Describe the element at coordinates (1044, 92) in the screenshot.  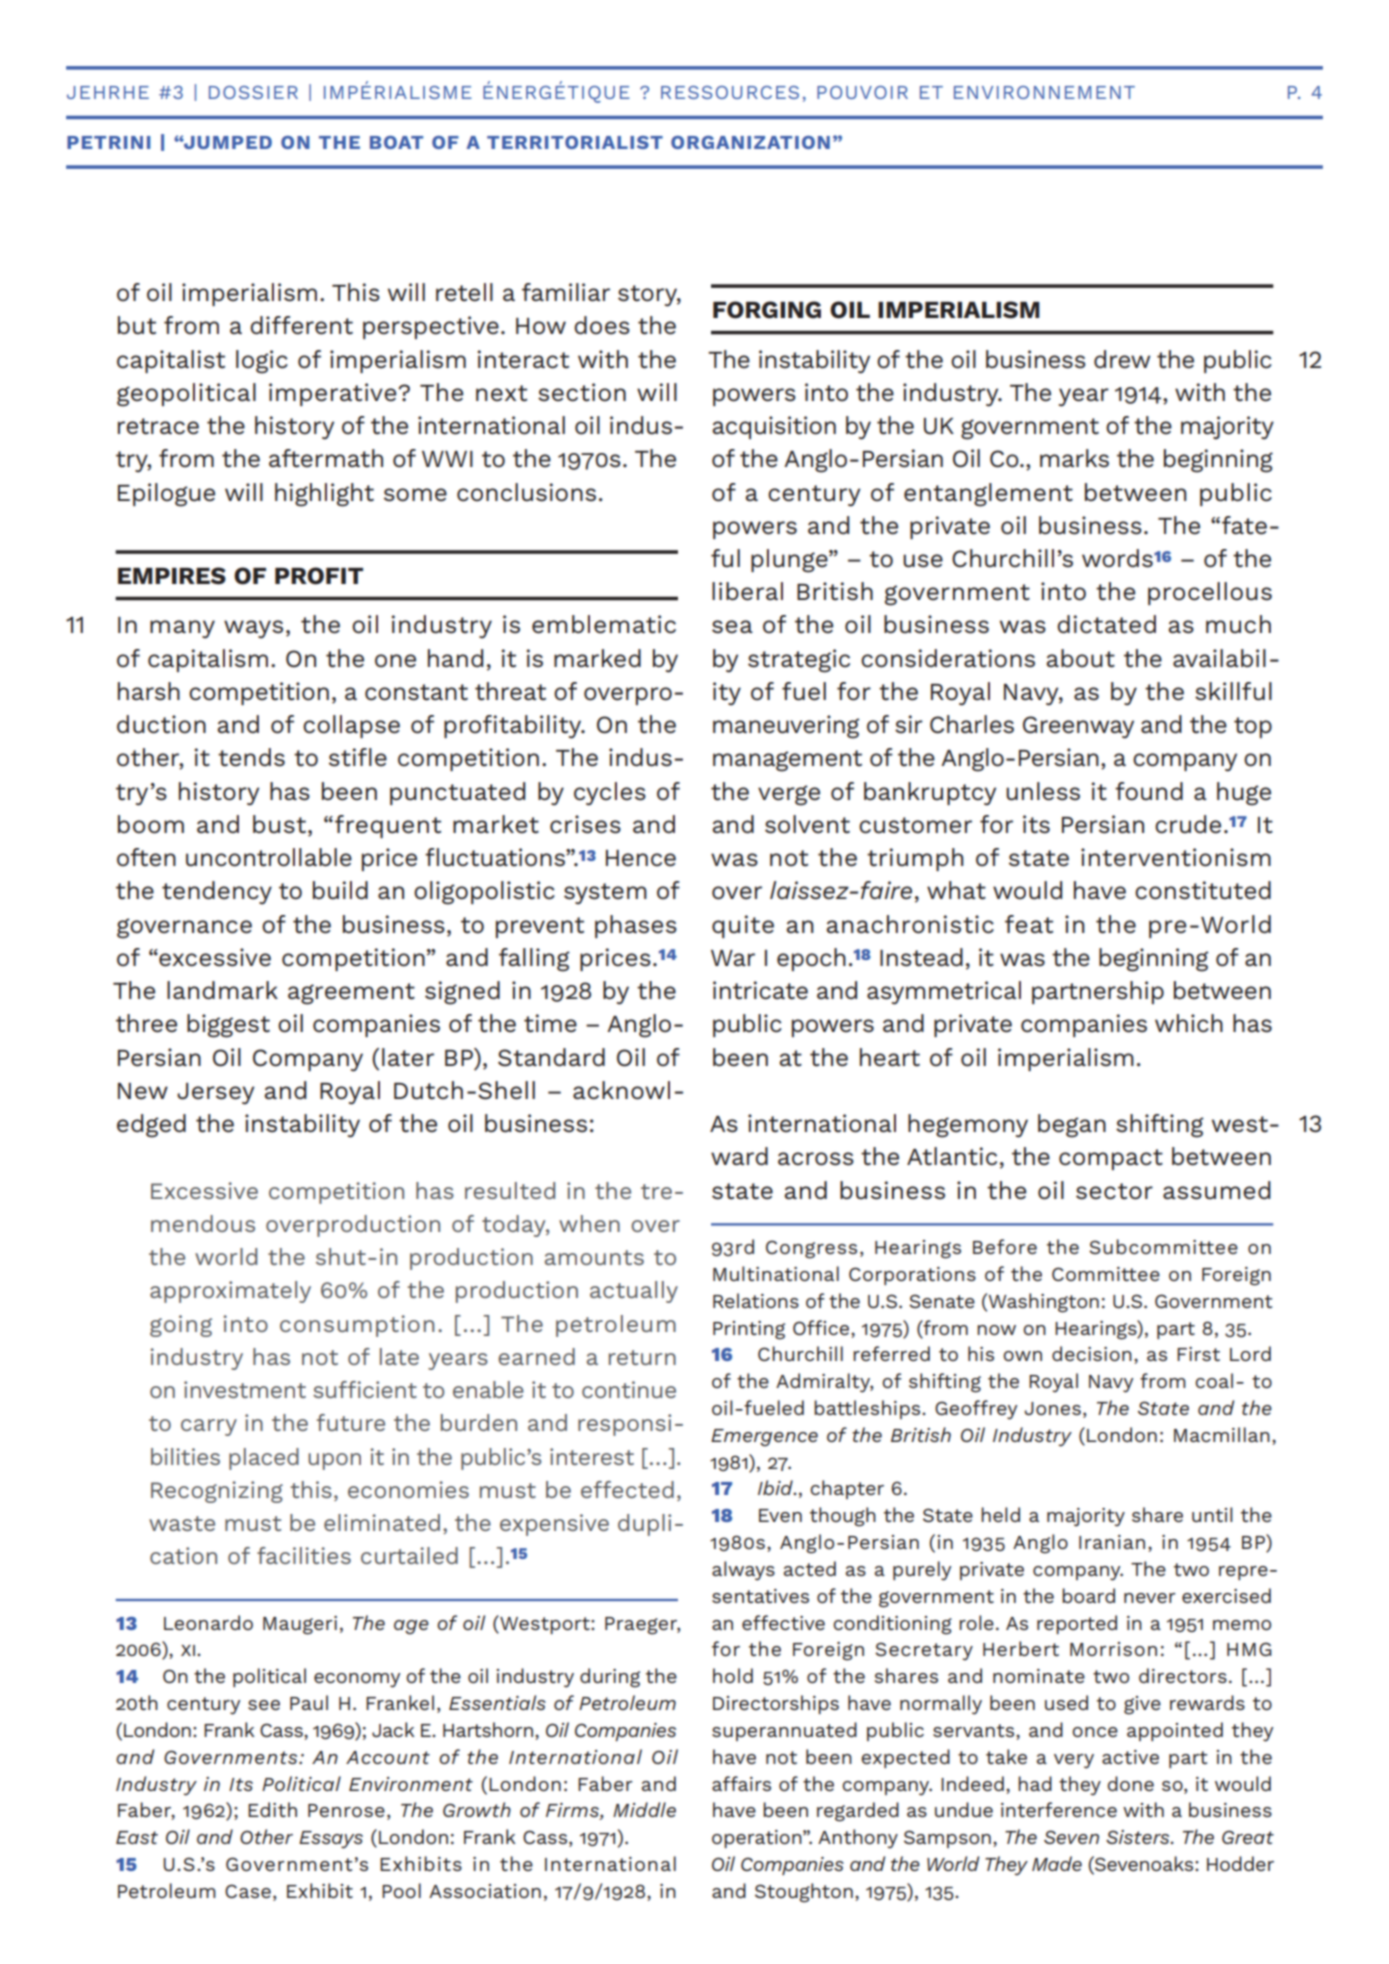
I see `ENVIRONNEMENT` at that location.
